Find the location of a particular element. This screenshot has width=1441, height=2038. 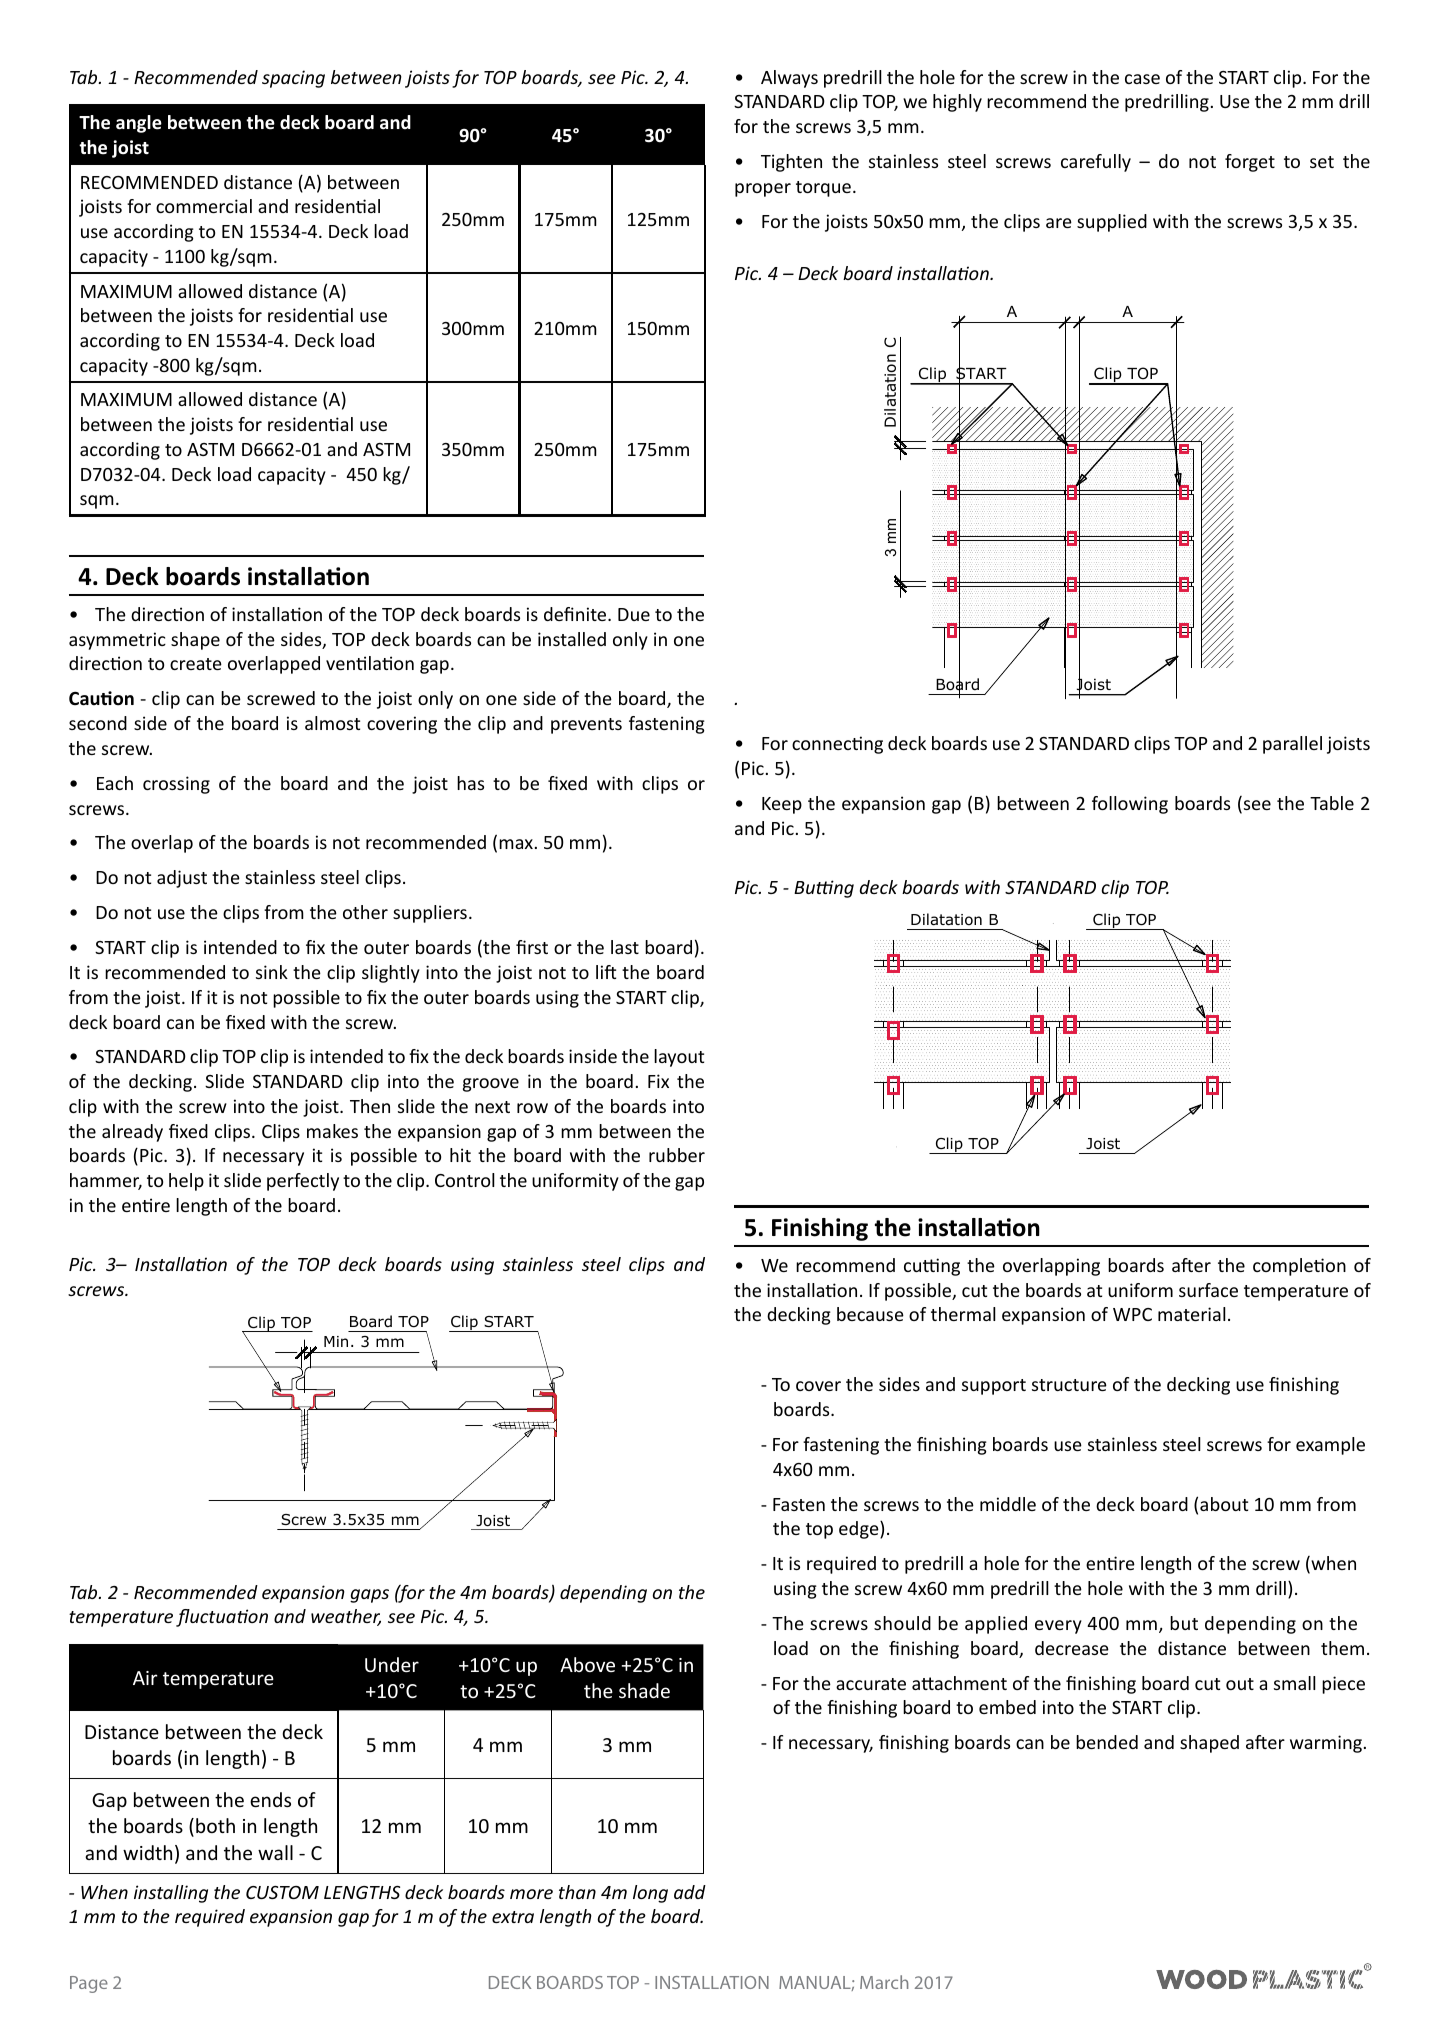

Tighten is located at coordinates (791, 163).
